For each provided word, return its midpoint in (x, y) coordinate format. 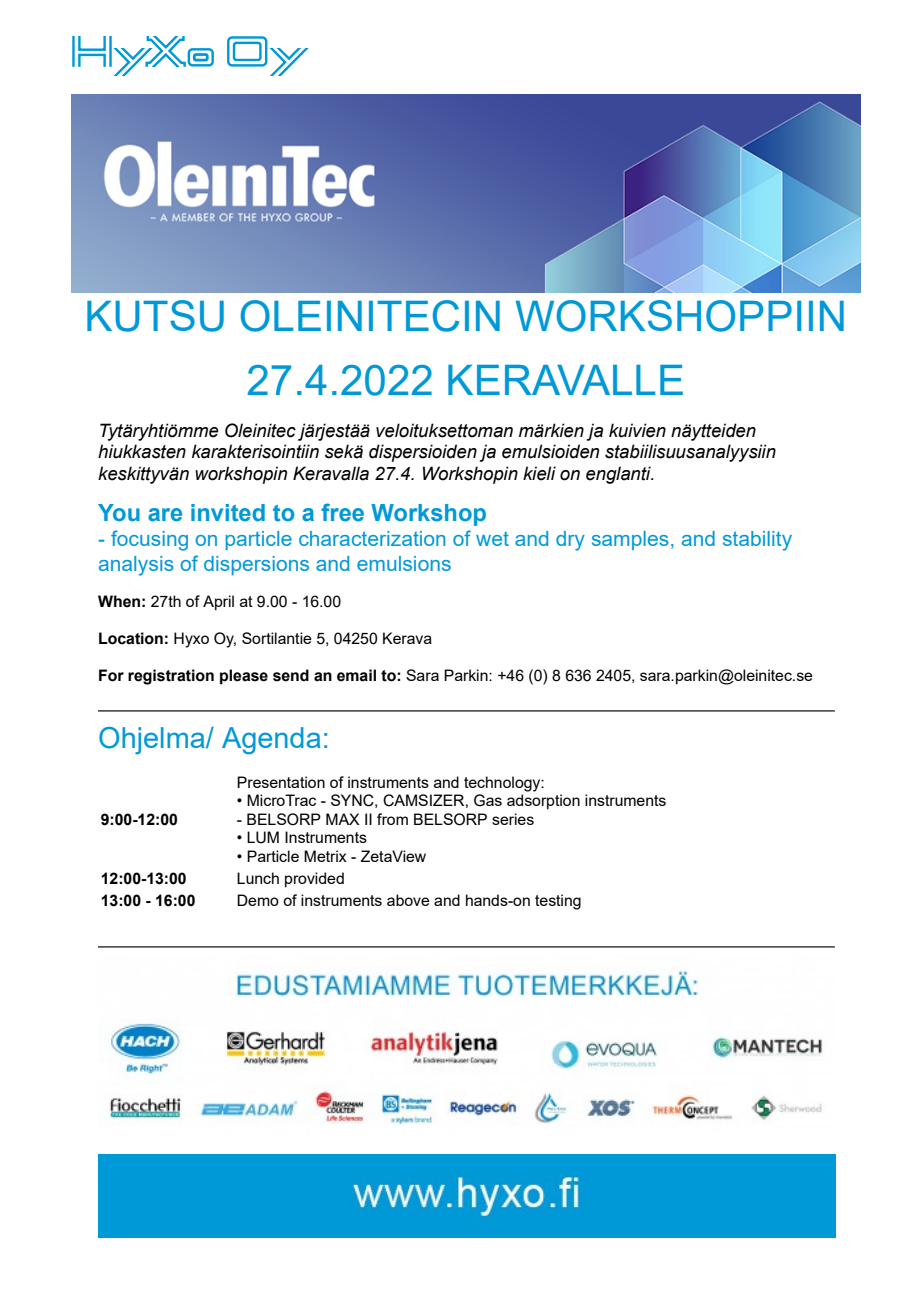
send (291, 675)
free (342, 512)
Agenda (271, 740)
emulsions (404, 563)
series (513, 819)
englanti (619, 475)
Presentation (281, 782)
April (218, 603)
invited (228, 513)
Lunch (258, 878)
